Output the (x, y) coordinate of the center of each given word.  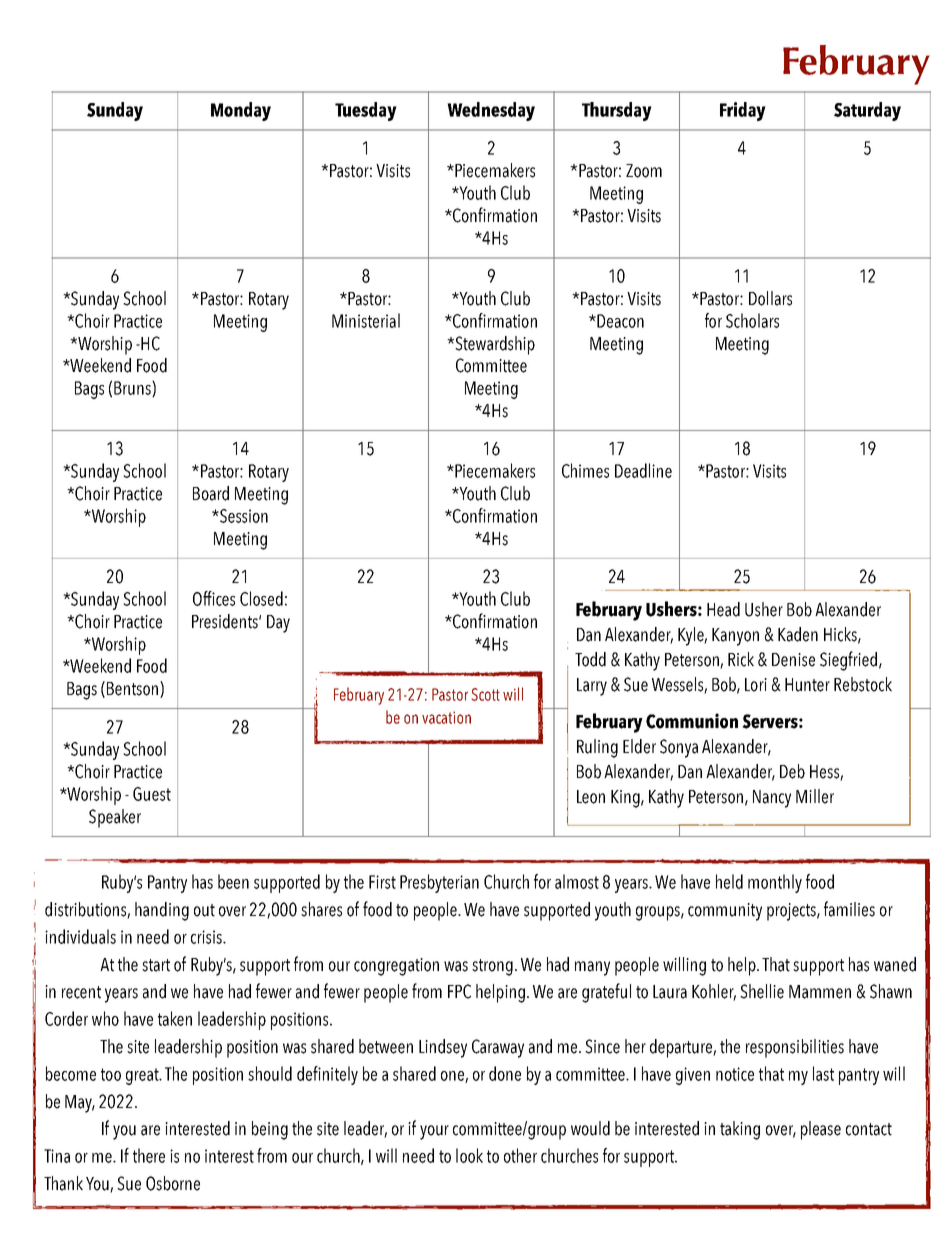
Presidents (226, 621)
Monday (241, 111)
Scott (485, 694)
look (469, 1155)
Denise (793, 660)
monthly (775, 883)
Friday (743, 111)
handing (162, 911)
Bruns (133, 389)
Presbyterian (439, 883)
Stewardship (494, 345)
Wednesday (491, 111)
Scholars (752, 320)
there (149, 1155)
